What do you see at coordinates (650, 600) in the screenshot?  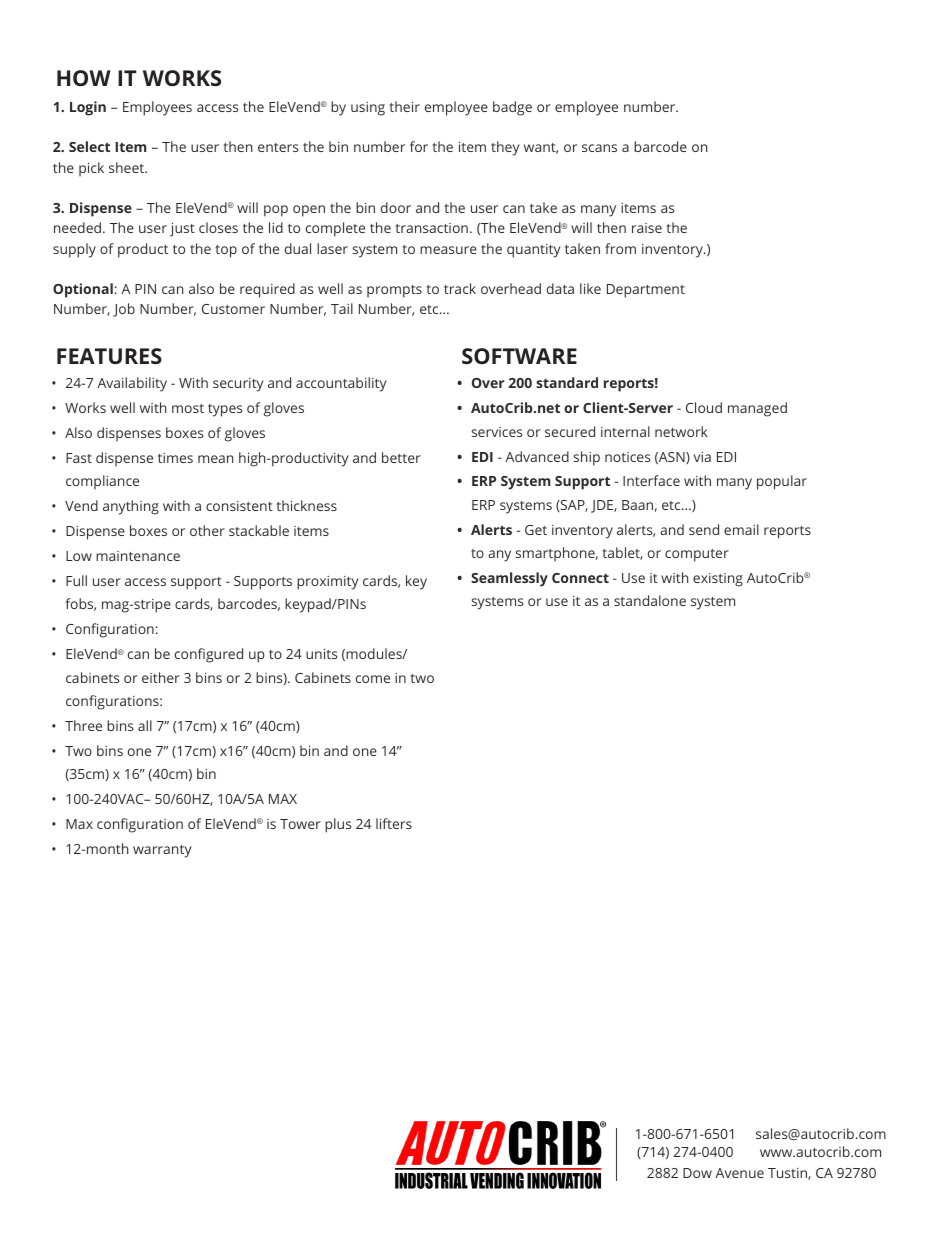 I see `standalone` at bounding box center [650, 600].
